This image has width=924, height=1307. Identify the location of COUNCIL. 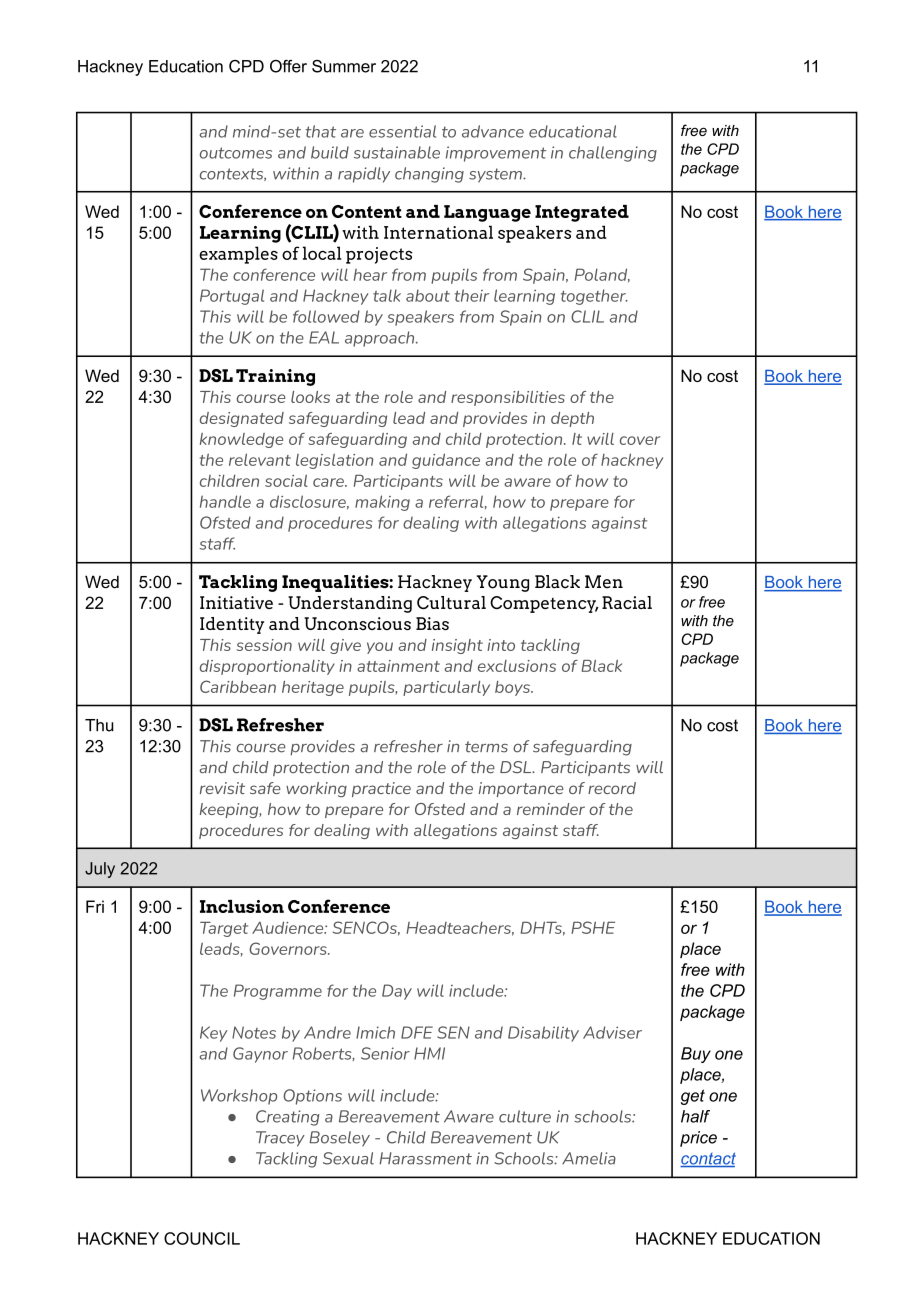
(202, 1238).
